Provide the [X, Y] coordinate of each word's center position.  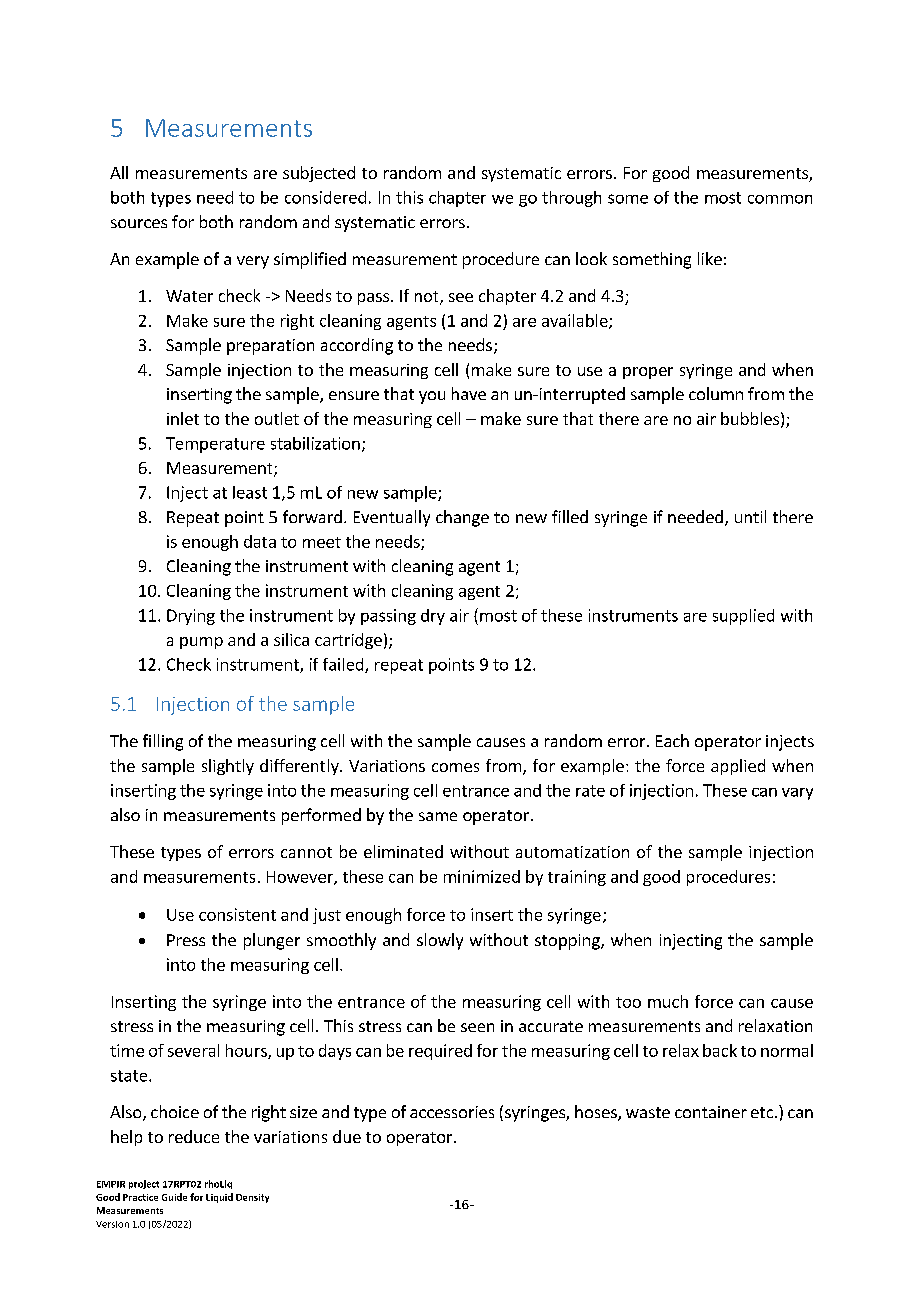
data [260, 541]
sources [139, 223]
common [780, 199]
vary [797, 794]
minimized [482, 876]
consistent [237, 914]
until [750, 516]
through [571, 199]
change [462, 518]
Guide [174, 1197]
